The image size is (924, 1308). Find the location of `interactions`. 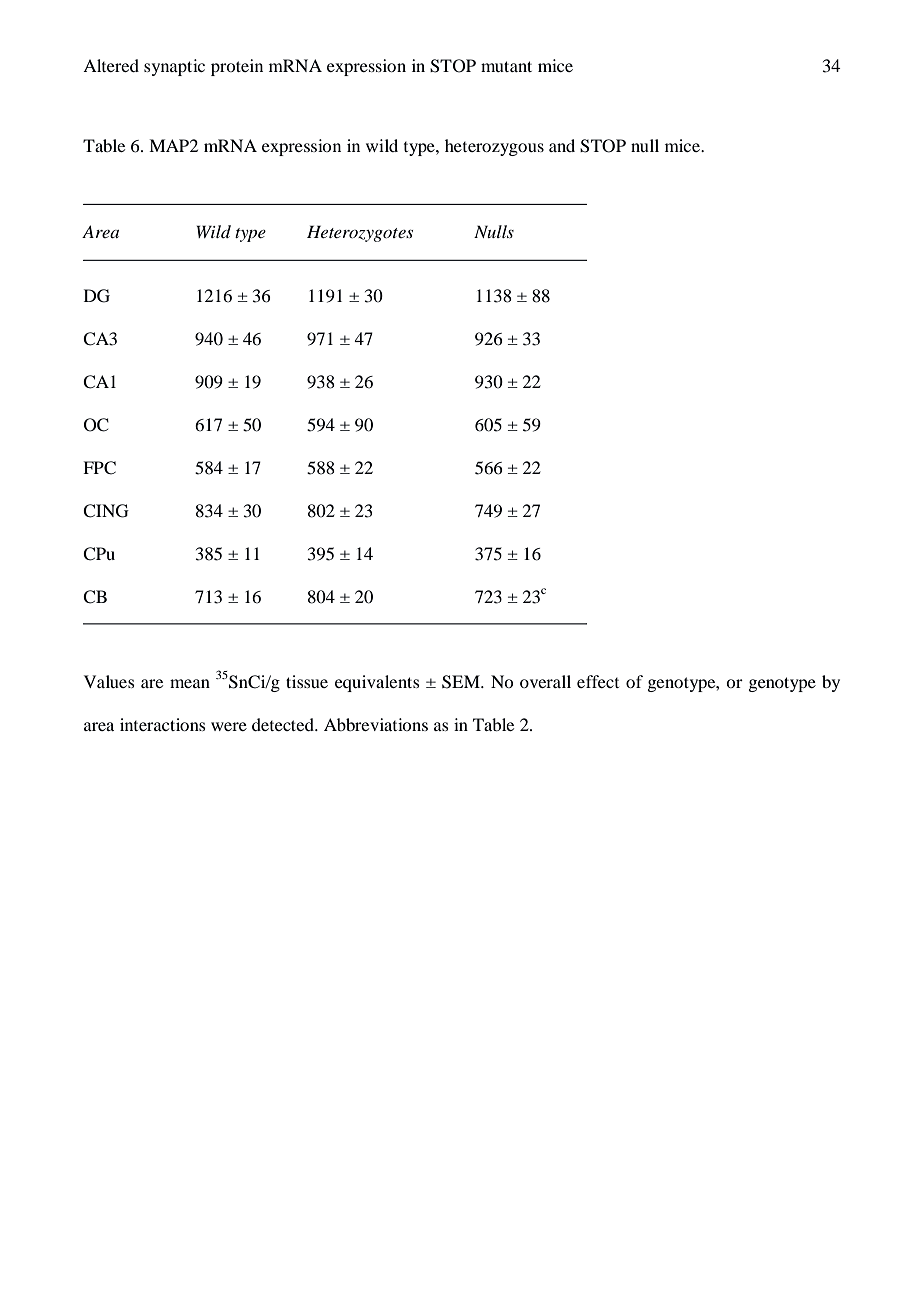

interactions is located at coordinates (163, 724).
